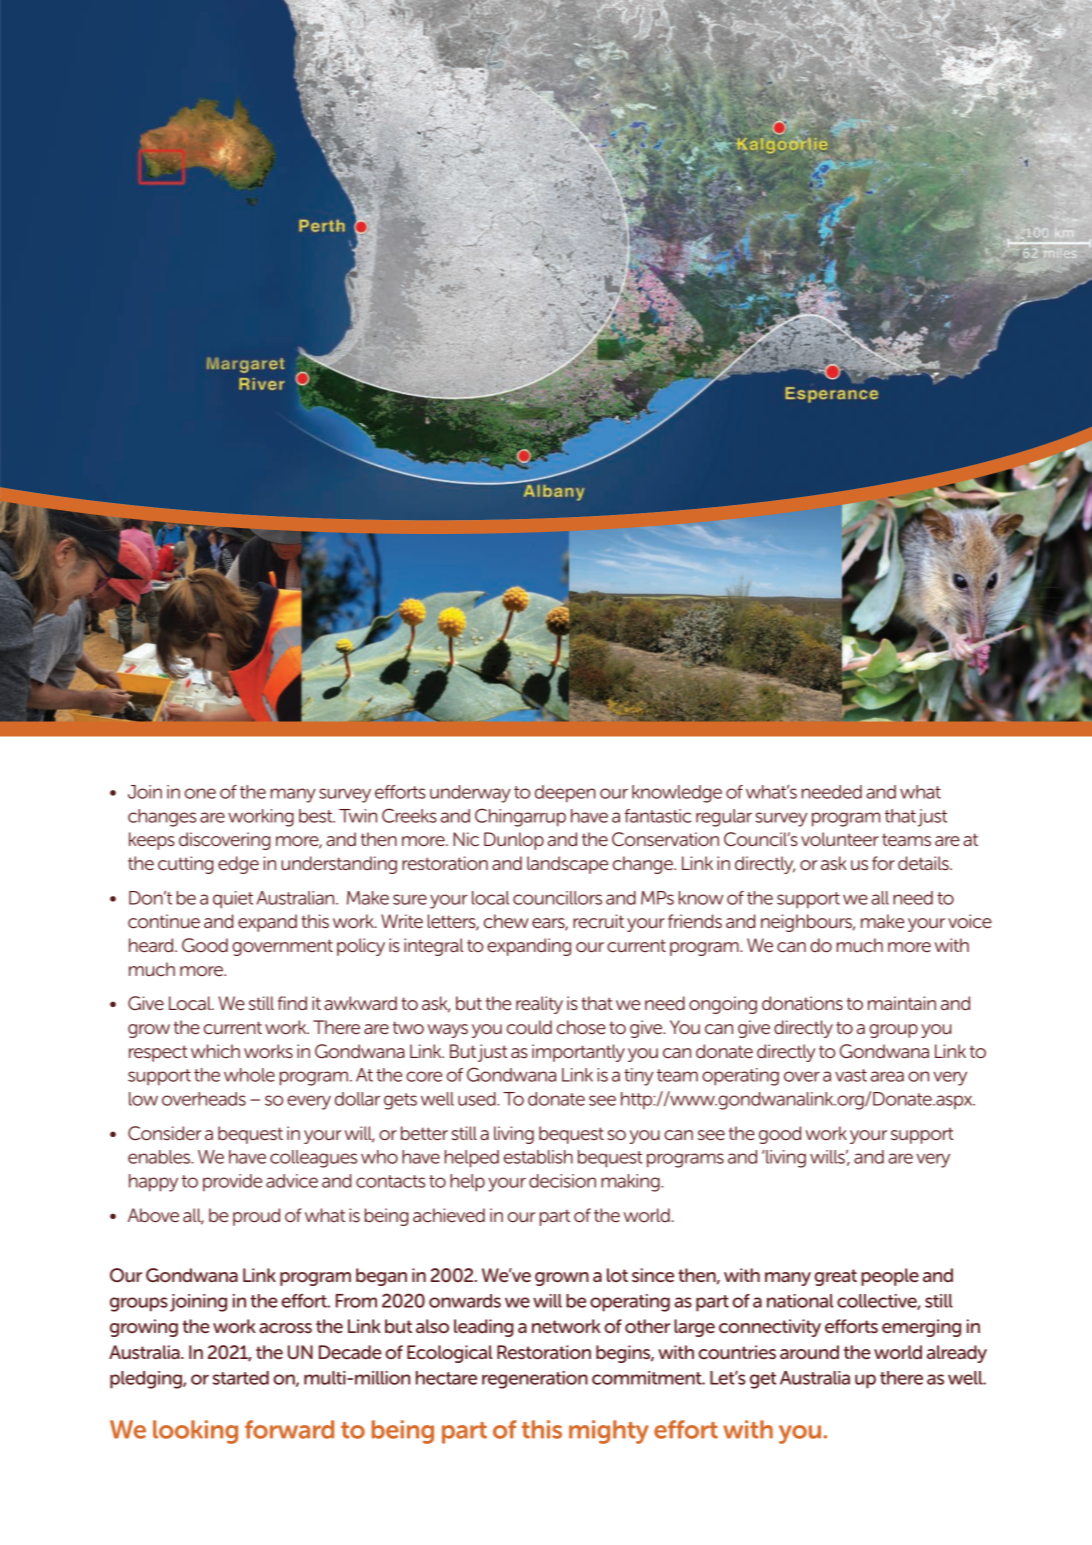 This screenshot has height=1545, width=1092. I want to click on volunteer, so click(840, 839).
